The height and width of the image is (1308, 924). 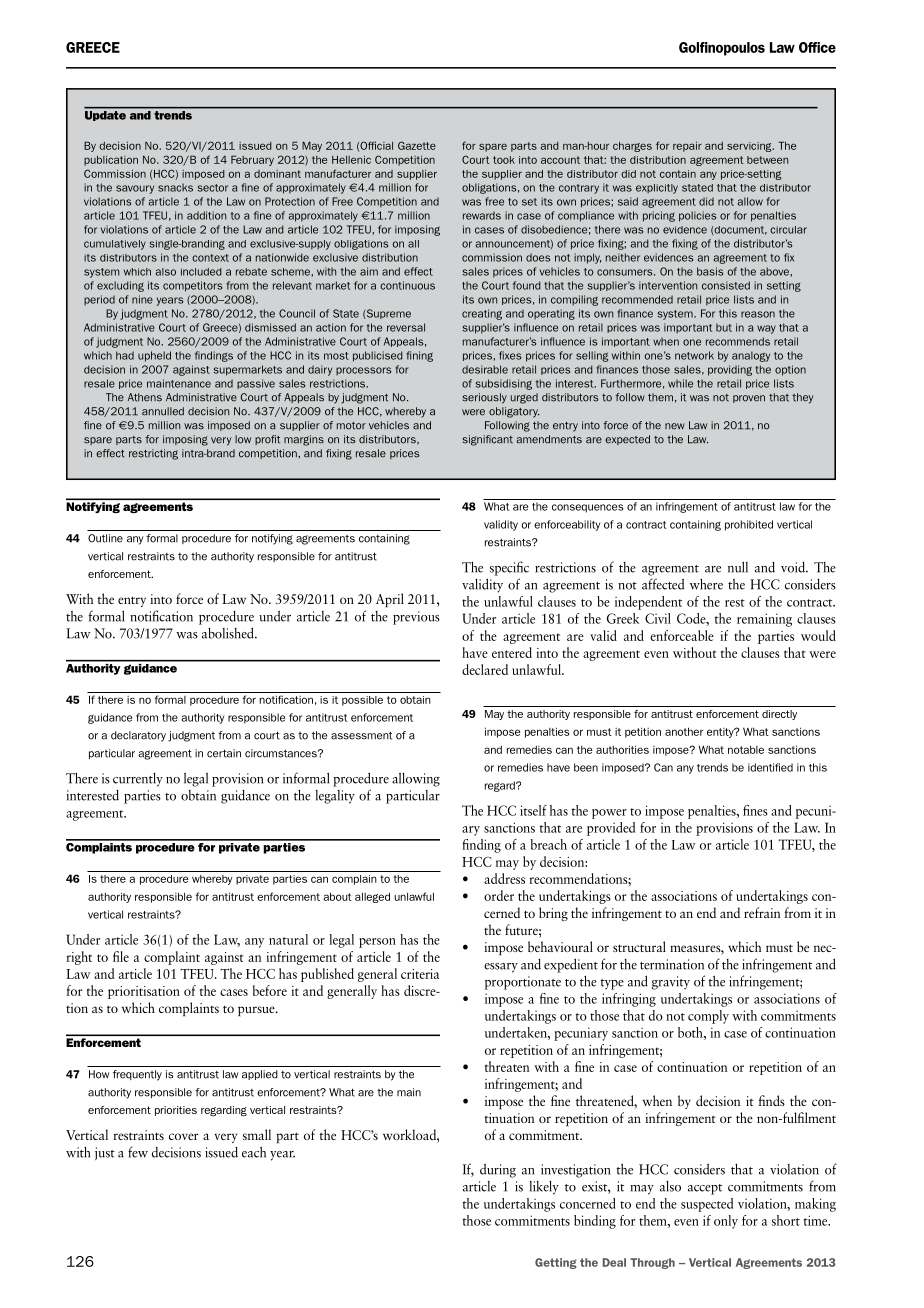 What do you see at coordinates (138, 1152) in the image?
I see `few` at bounding box center [138, 1152].
